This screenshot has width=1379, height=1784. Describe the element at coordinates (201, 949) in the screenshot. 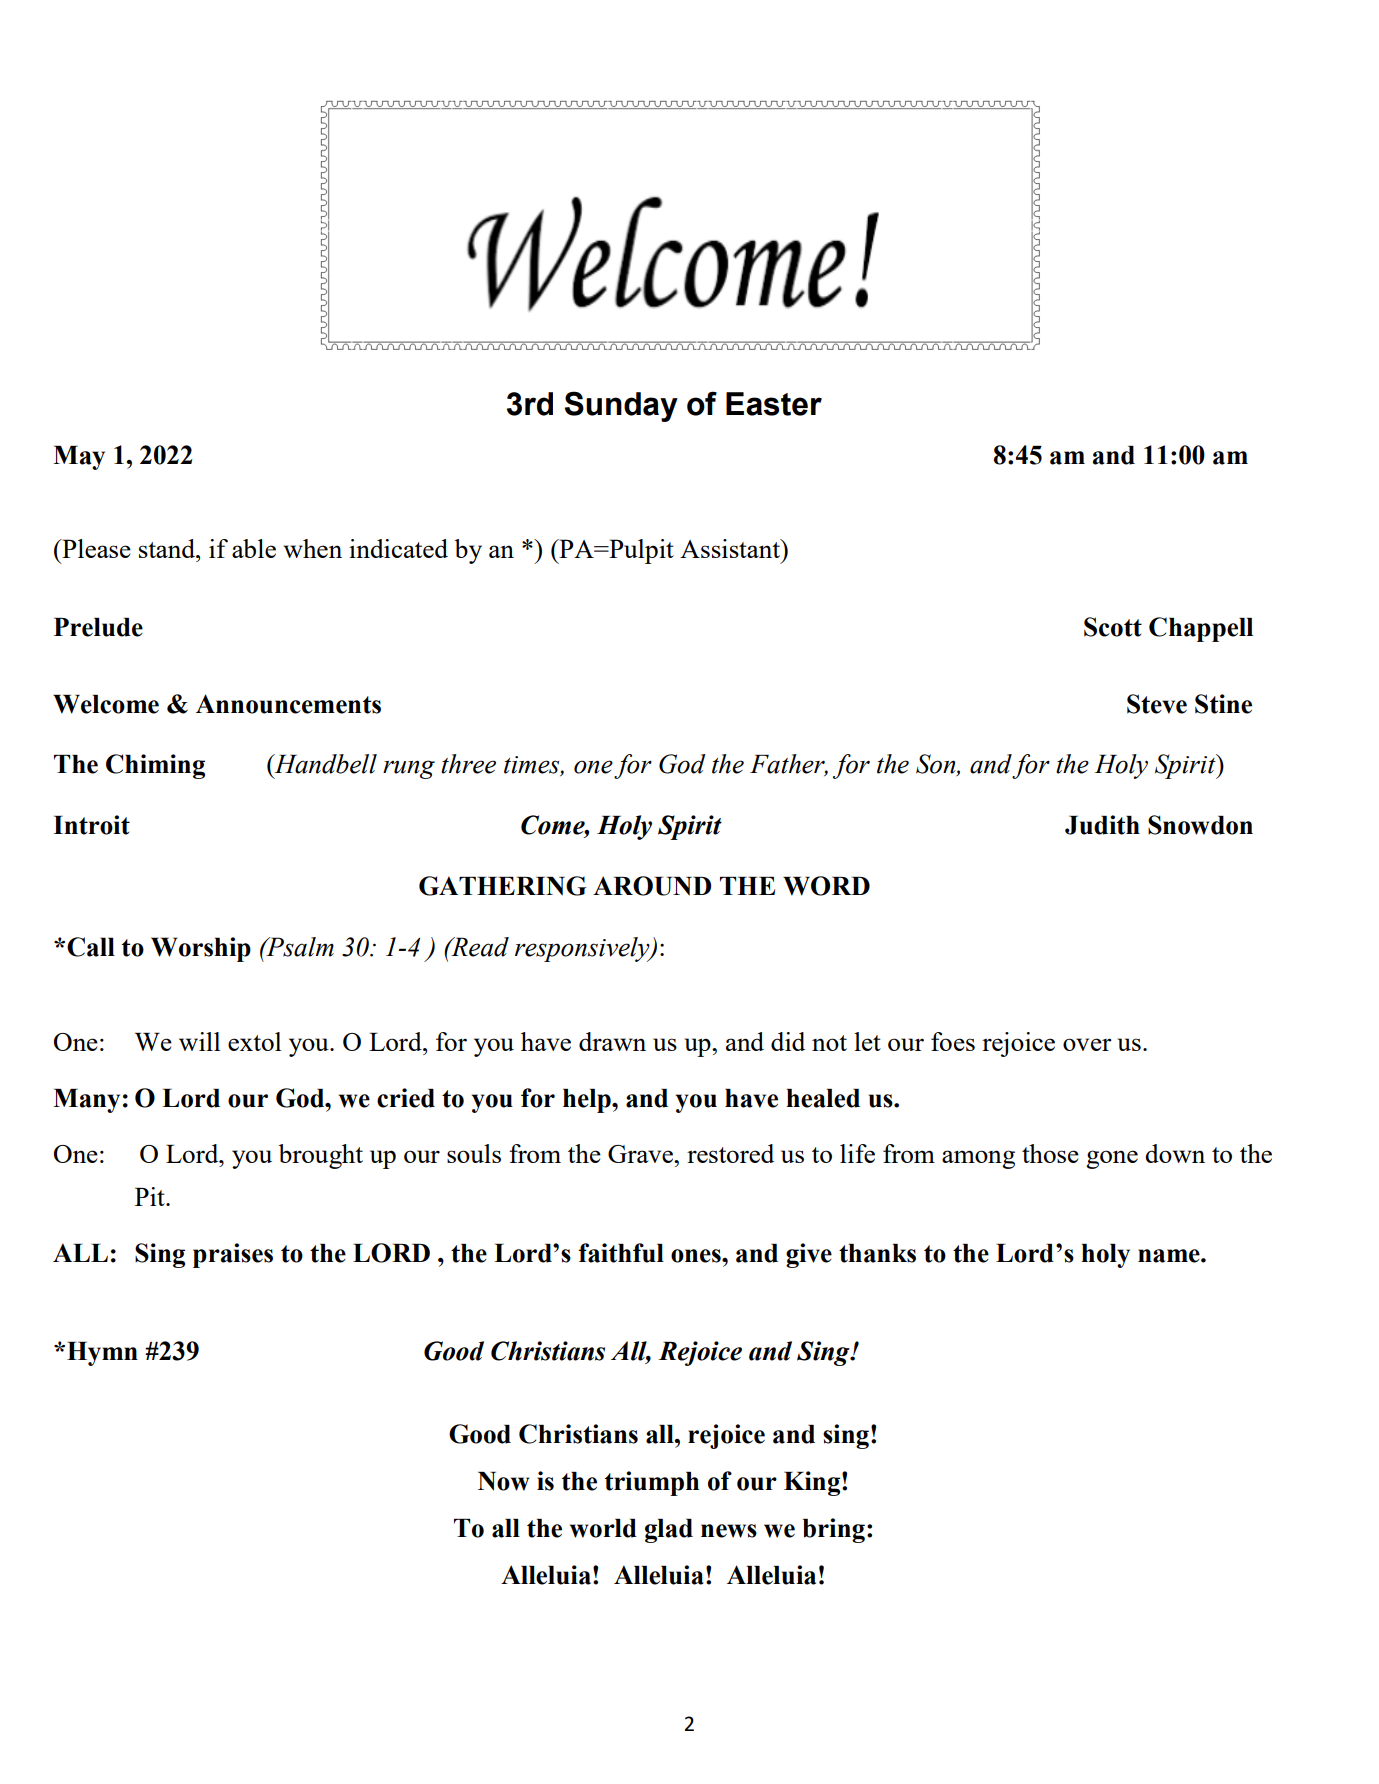

I see `Worship` at that location.
